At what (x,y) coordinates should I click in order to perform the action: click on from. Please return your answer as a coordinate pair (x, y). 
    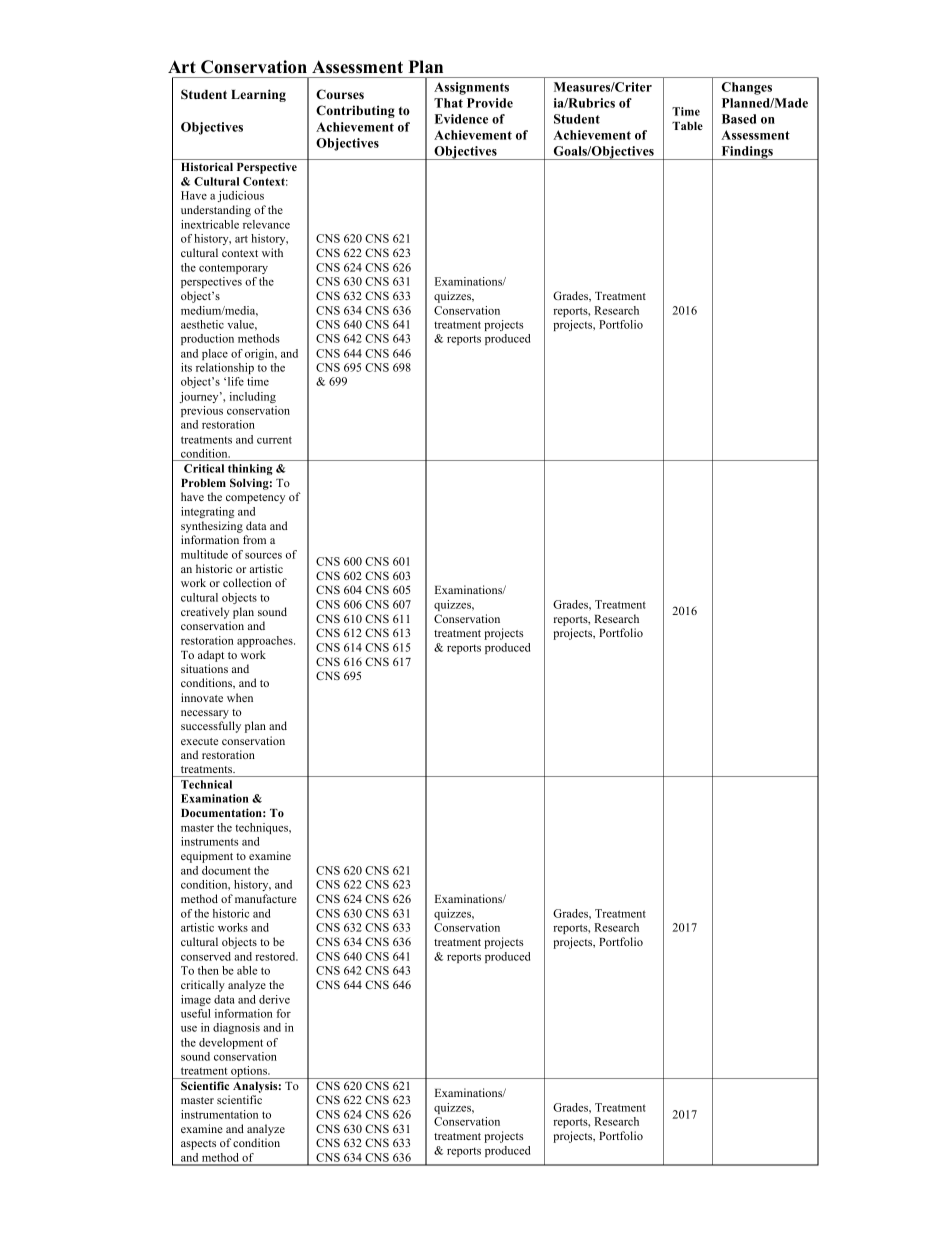
    Looking at the image, I should click on (254, 539).
